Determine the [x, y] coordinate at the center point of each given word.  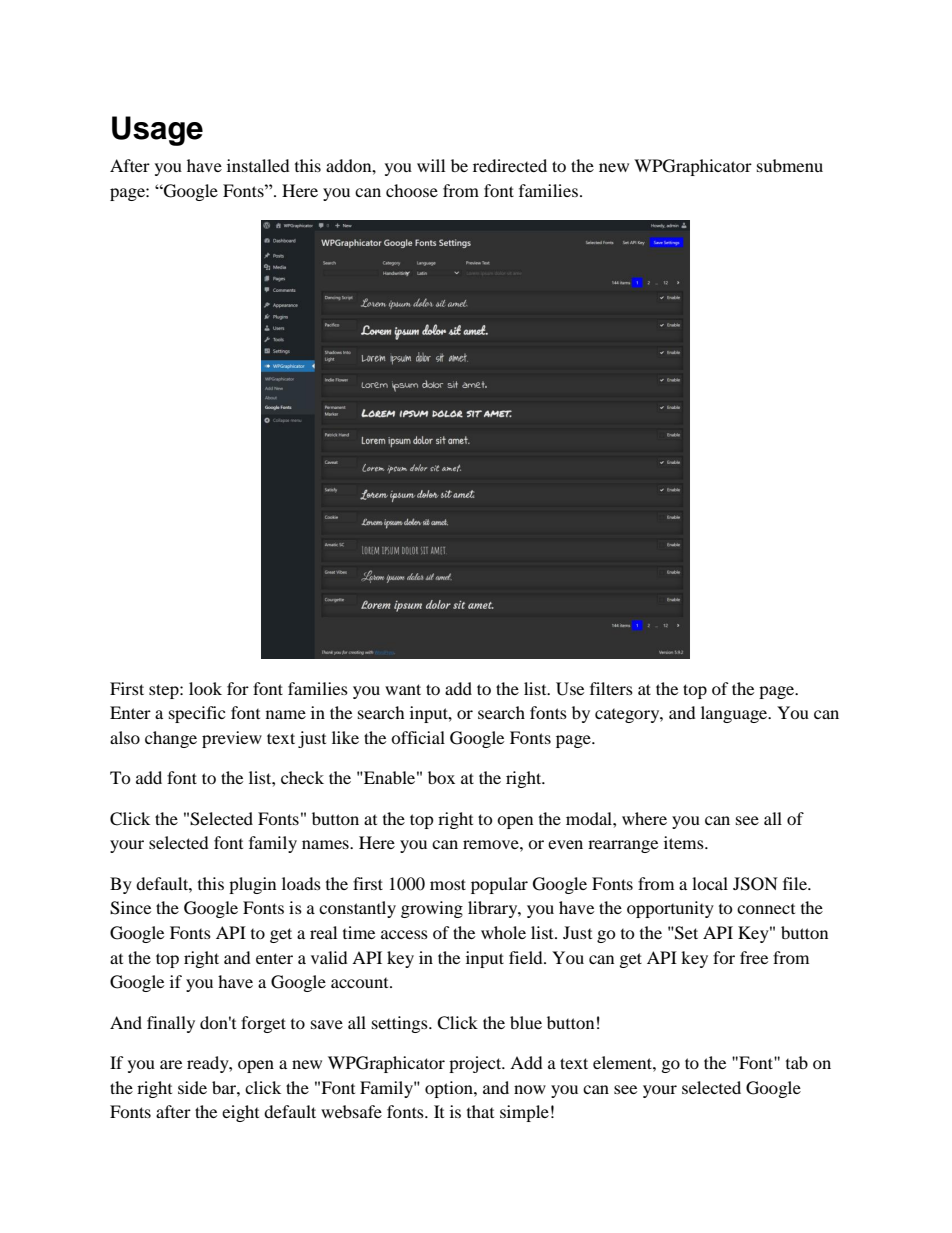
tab [797, 1062]
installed [258, 165]
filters [611, 688]
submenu [790, 165]
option [450, 1089]
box [441, 777]
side [192, 1087]
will [431, 165]
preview [232, 739]
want [403, 689]
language [735, 714]
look [205, 688]
